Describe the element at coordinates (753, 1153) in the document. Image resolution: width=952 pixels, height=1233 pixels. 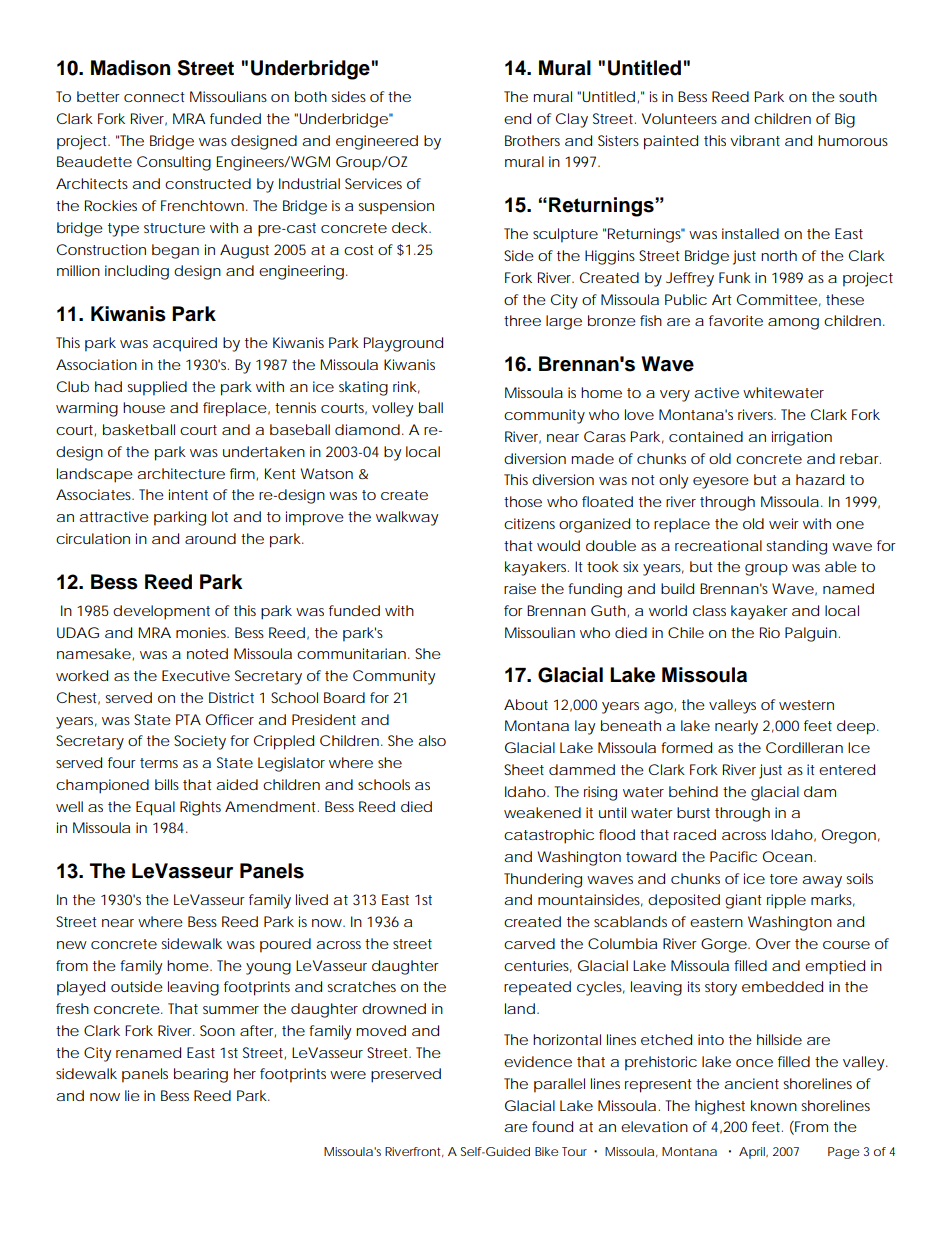
I see `April` at that location.
